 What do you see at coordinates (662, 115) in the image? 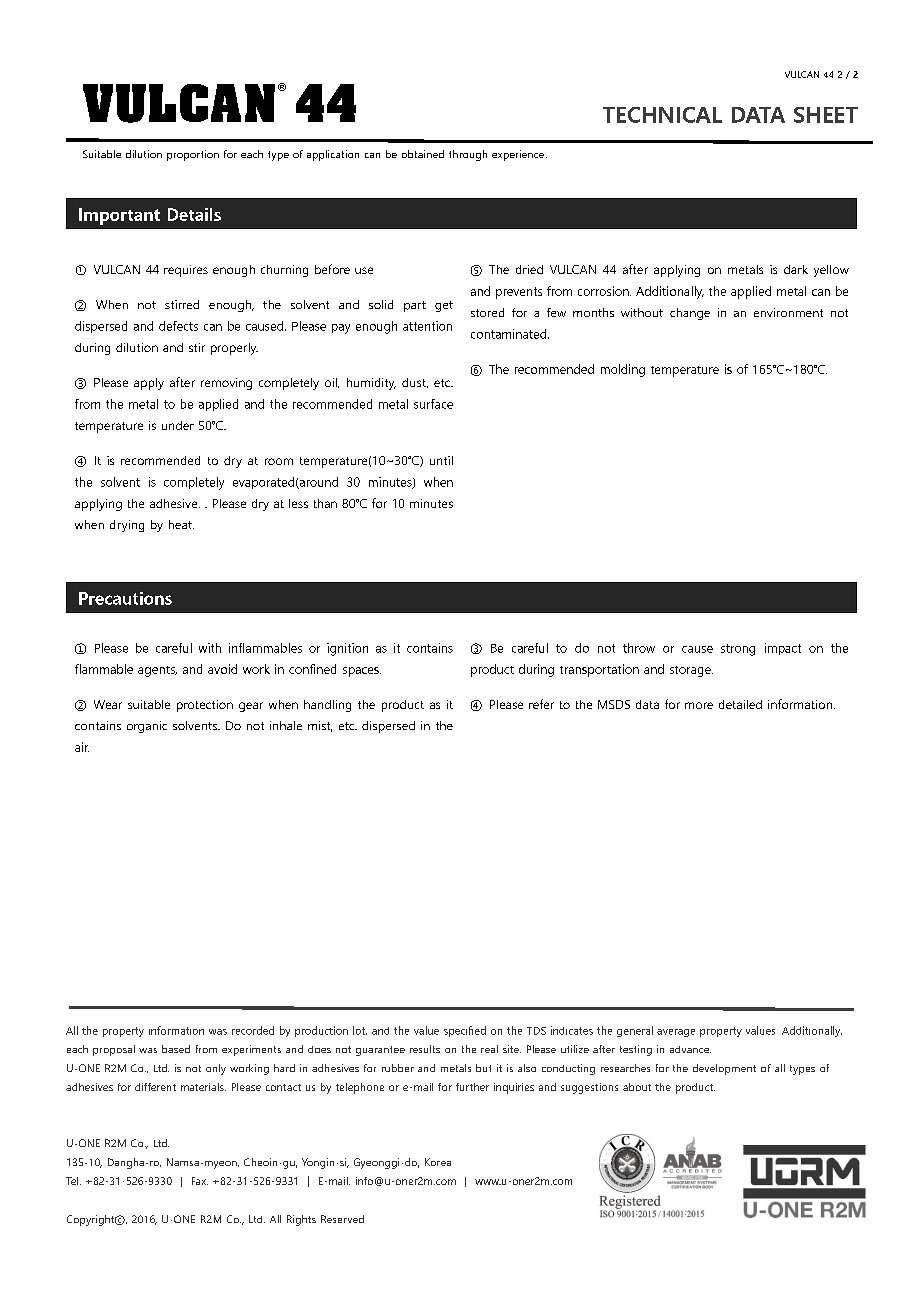
I see `TECHNICAL` at bounding box center [662, 115].
